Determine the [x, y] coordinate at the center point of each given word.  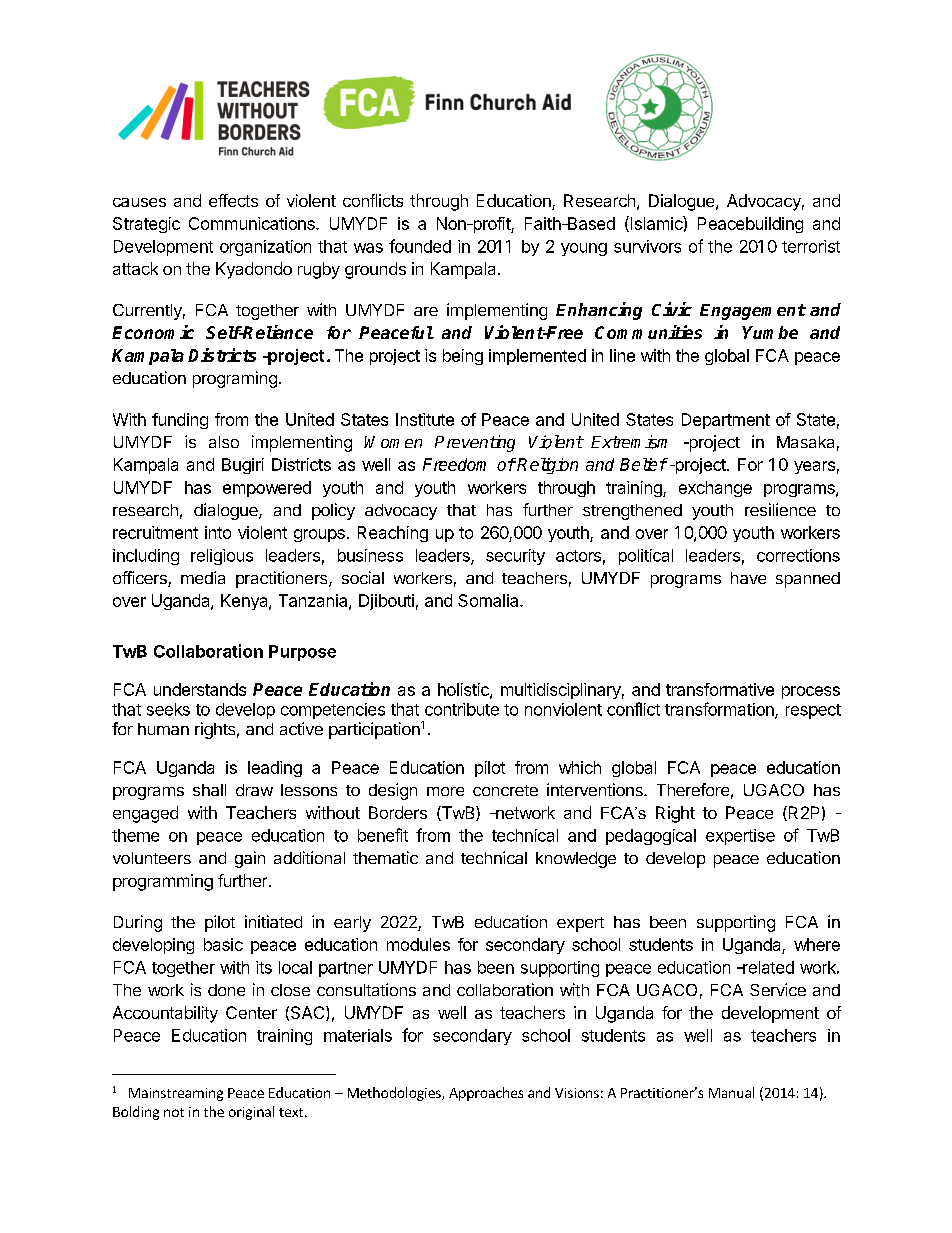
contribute [462, 709]
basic [223, 944]
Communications [253, 223]
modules [418, 944]
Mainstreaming [176, 1094]
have [748, 578]
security [515, 557]
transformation [720, 710]
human [163, 729]
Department [726, 421]
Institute [425, 419]
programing [235, 379]
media [203, 577]
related [767, 967]
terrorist [811, 246]
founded [420, 246]
